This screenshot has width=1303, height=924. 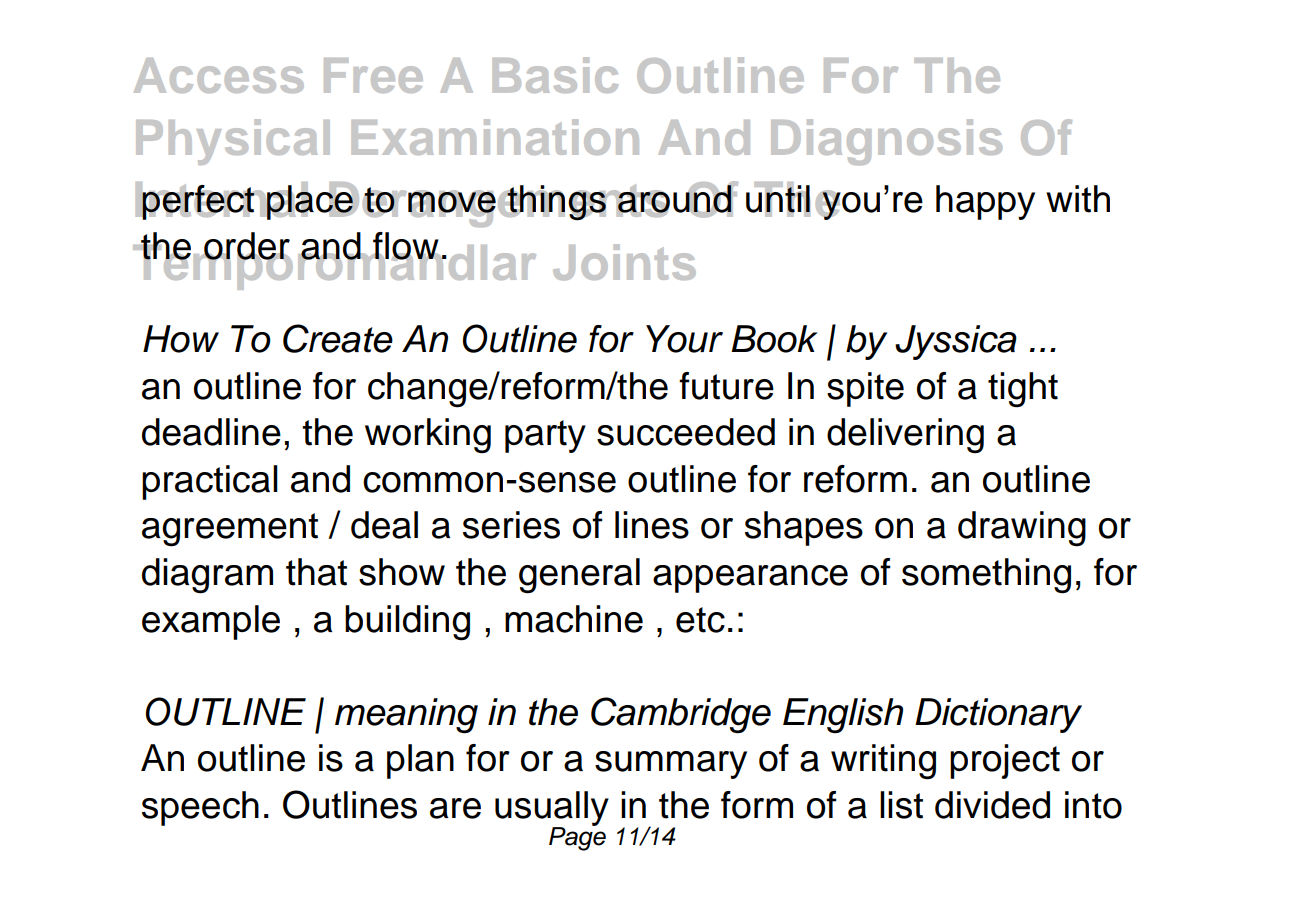 I want to click on Basic, so click(x=555, y=75).
